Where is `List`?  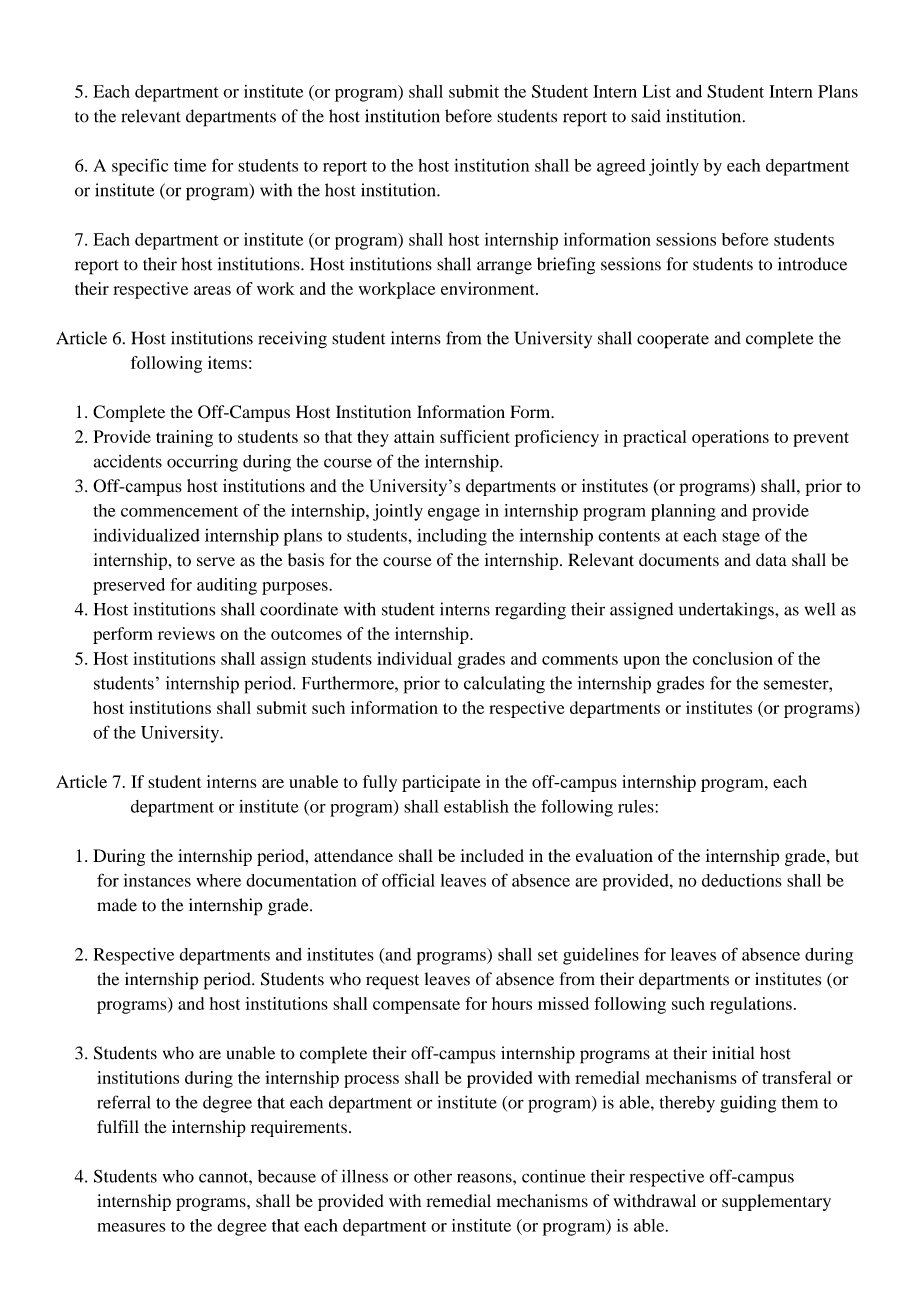 List is located at coordinates (656, 91).
